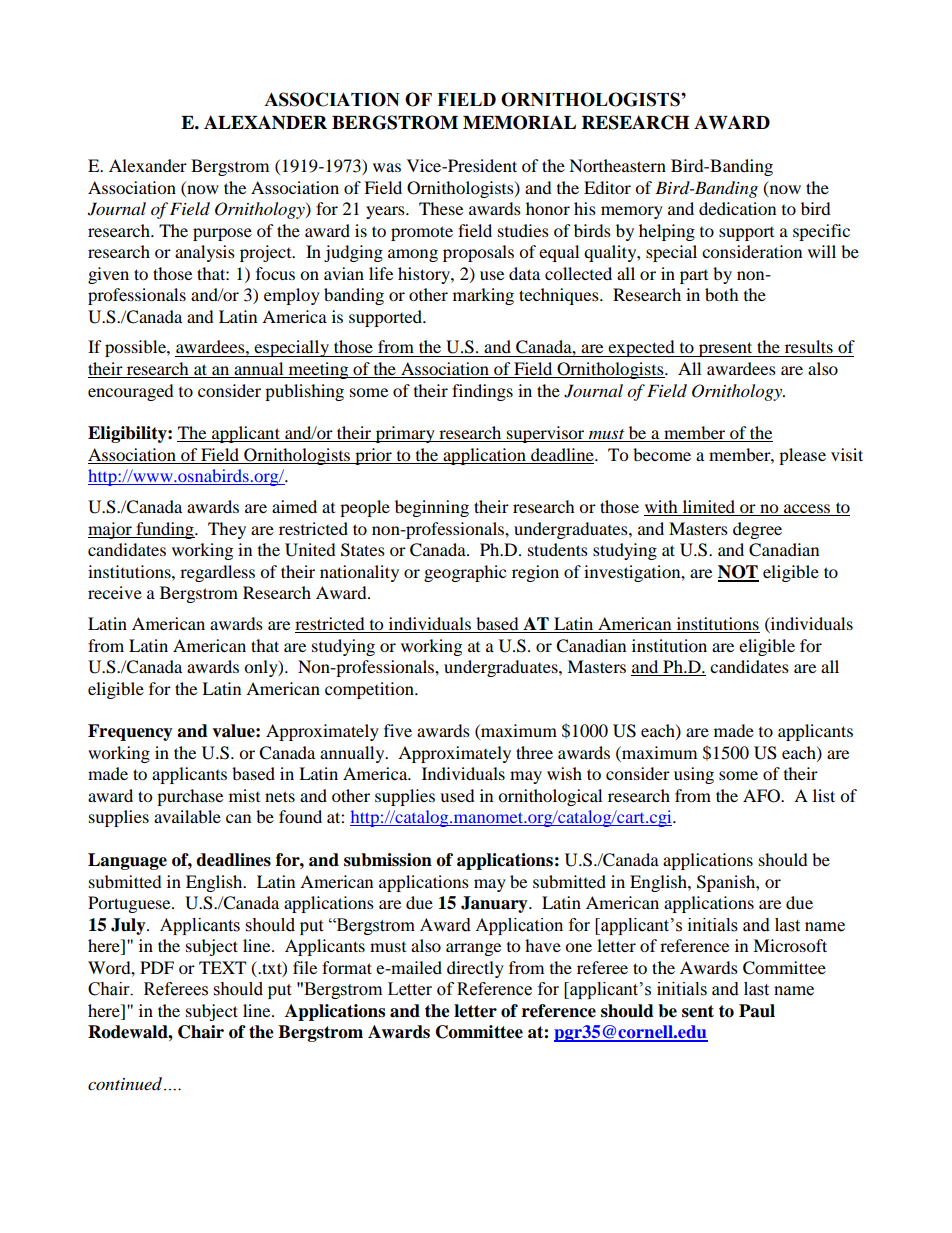 The image size is (952, 1233). What do you see at coordinates (737, 208) in the document?
I see `dedication` at bounding box center [737, 208].
